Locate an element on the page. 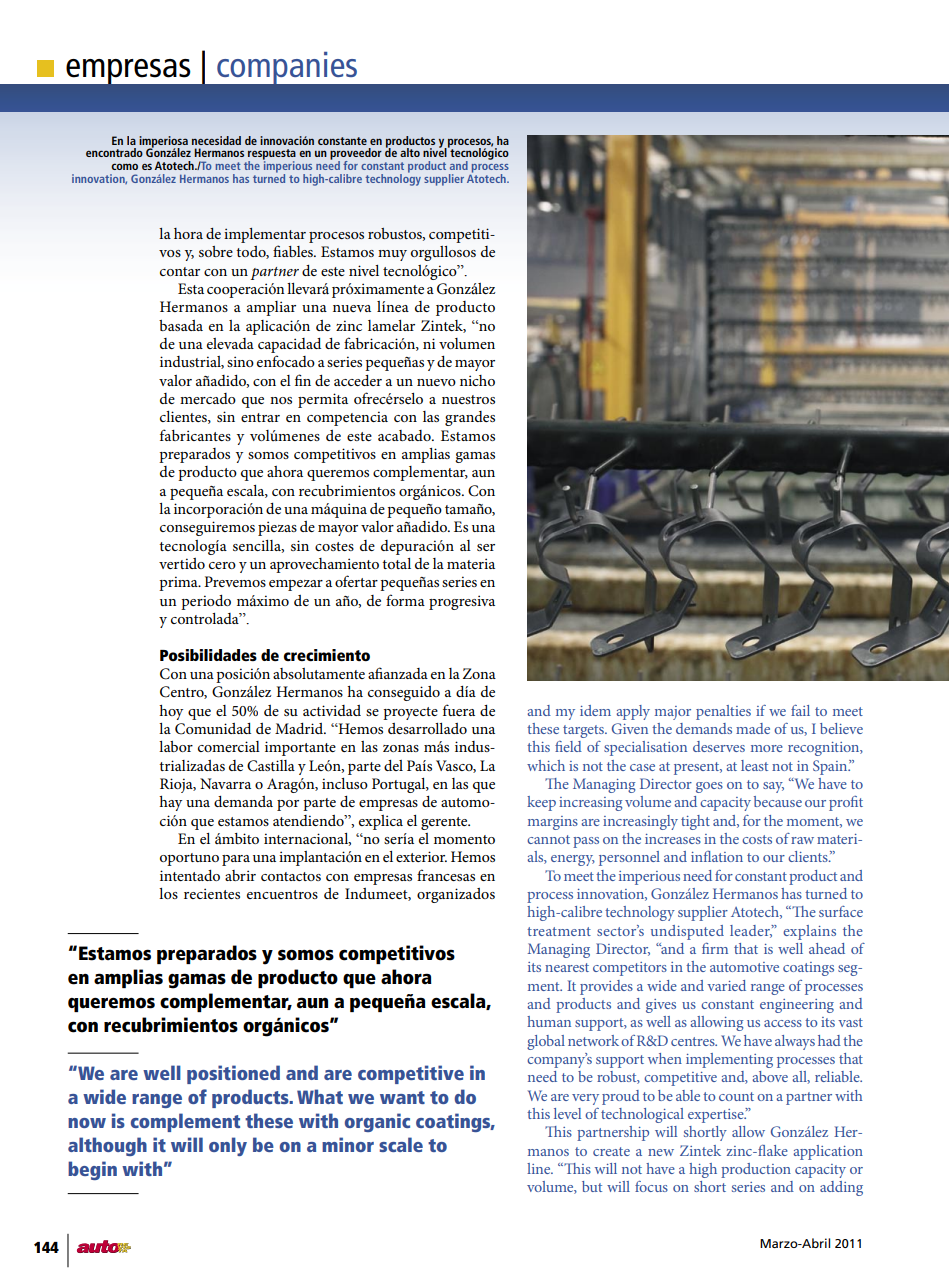  hoy is located at coordinates (171, 712).
